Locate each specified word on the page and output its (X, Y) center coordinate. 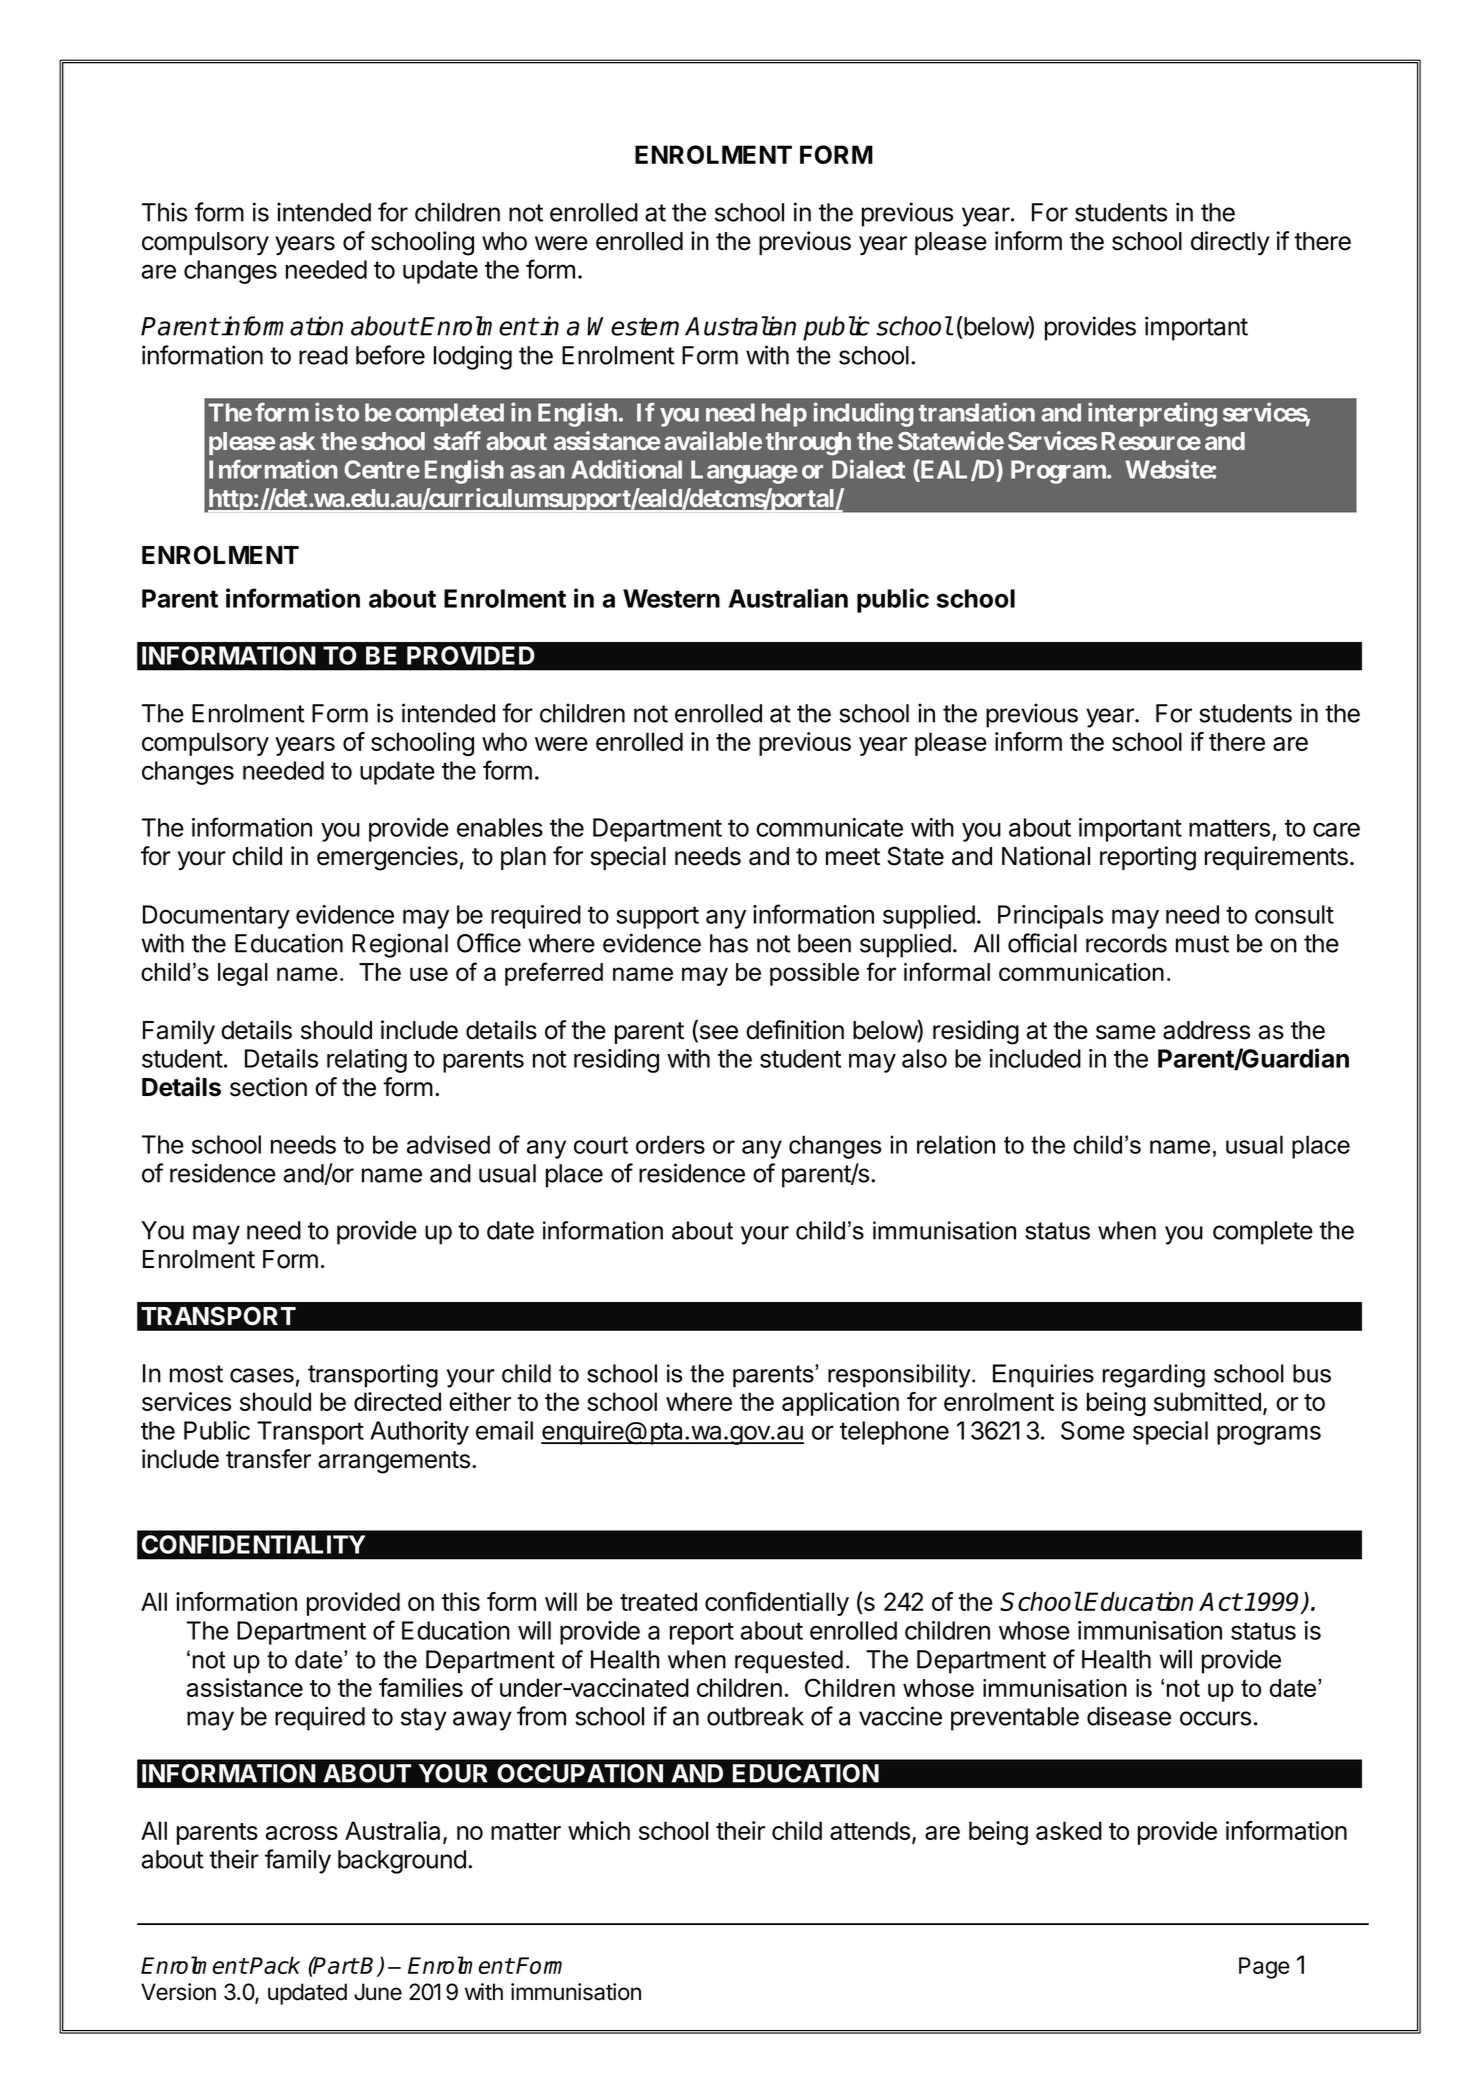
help (784, 415)
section (268, 1087)
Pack (275, 1965)
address (1206, 1030)
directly (1230, 243)
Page (1264, 1968)
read (323, 355)
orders (670, 1144)
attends (870, 1830)
